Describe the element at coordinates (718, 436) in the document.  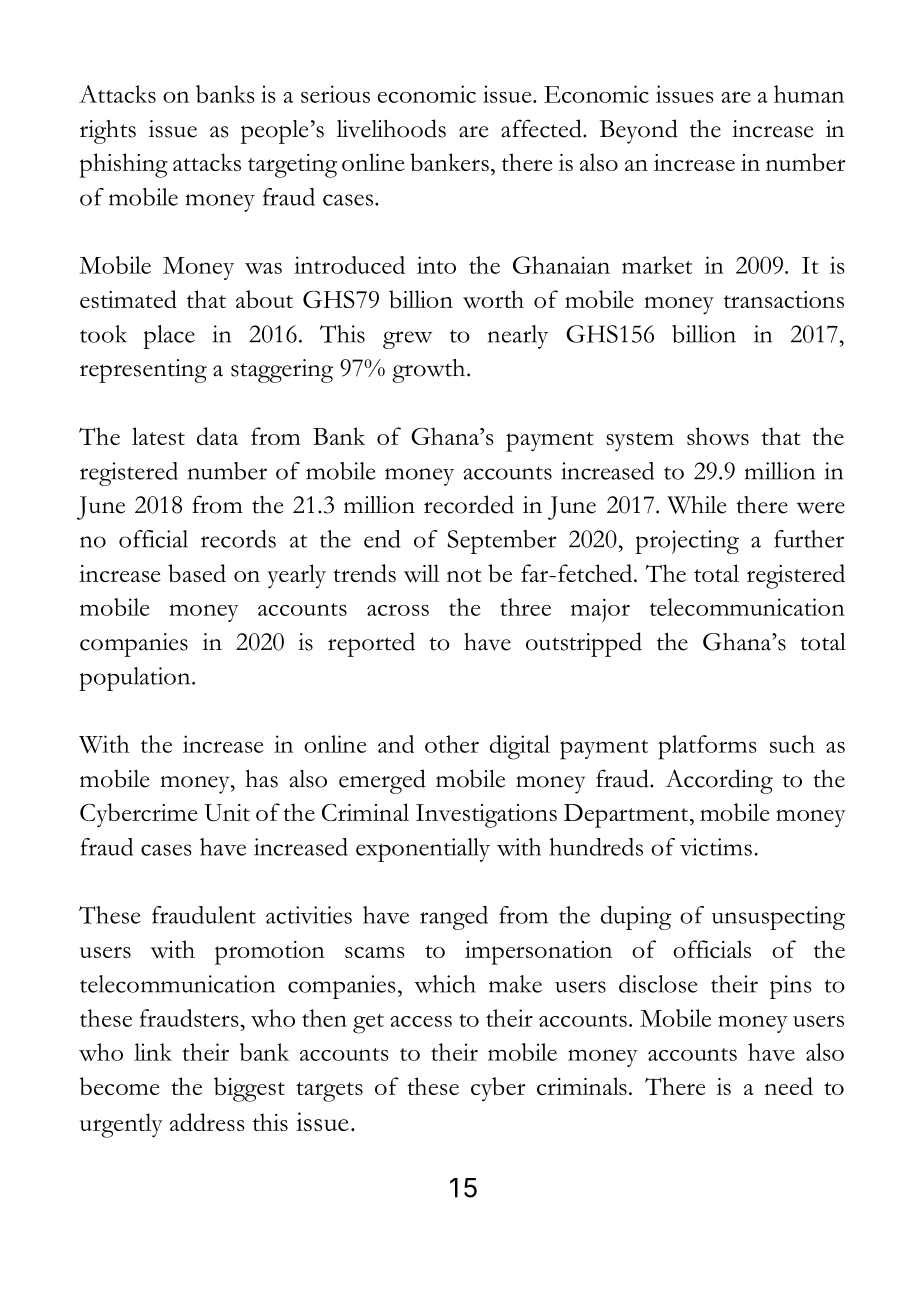
I see `shows` at that location.
